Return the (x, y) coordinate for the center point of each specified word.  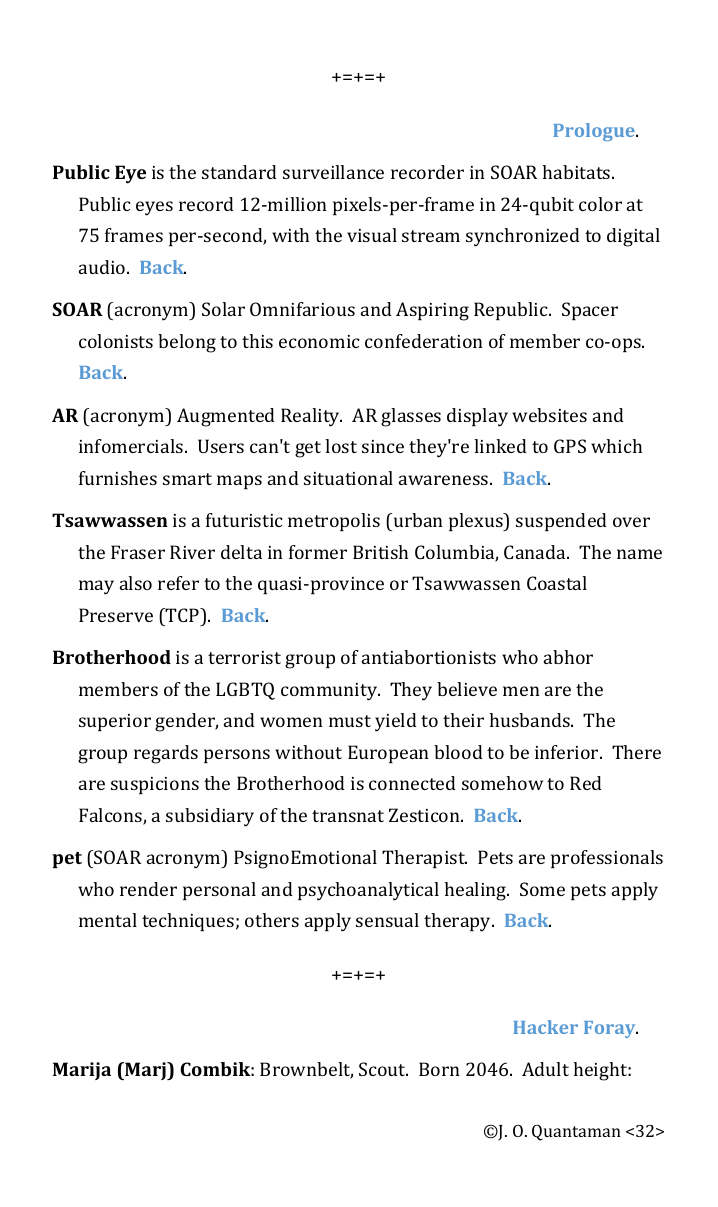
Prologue (595, 132)
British (380, 552)
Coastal (557, 583)
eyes (154, 208)
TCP (183, 615)
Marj (145, 1071)
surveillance (333, 172)
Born (439, 1069)
